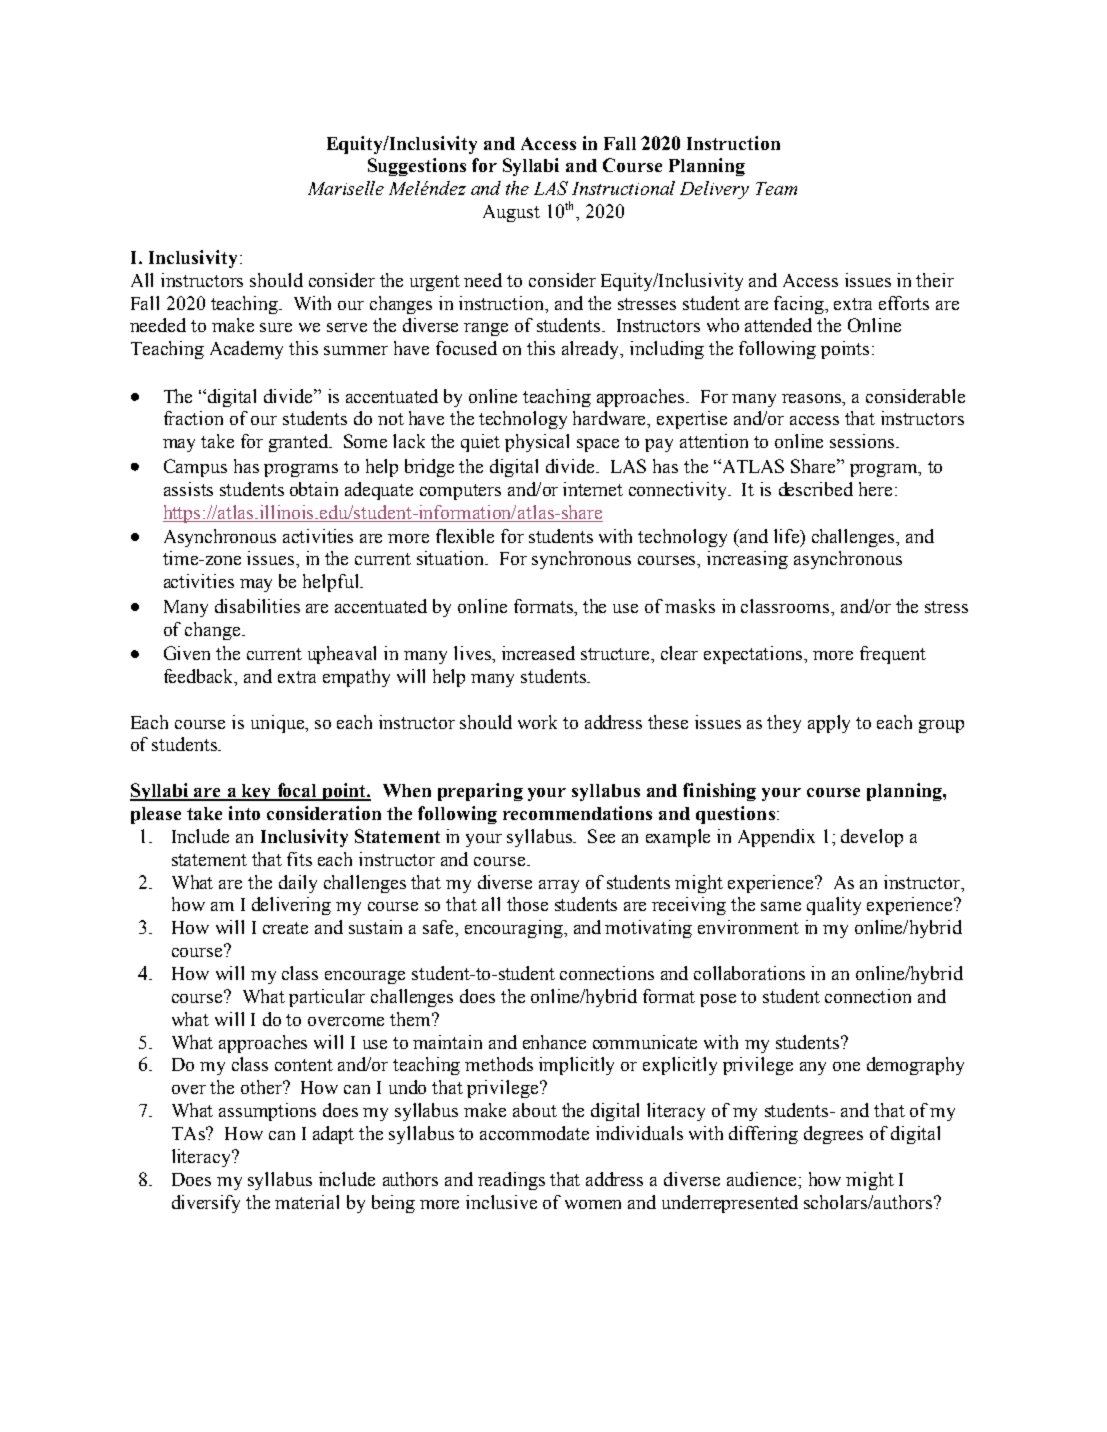  I want to click on increased, so click(538, 653).
